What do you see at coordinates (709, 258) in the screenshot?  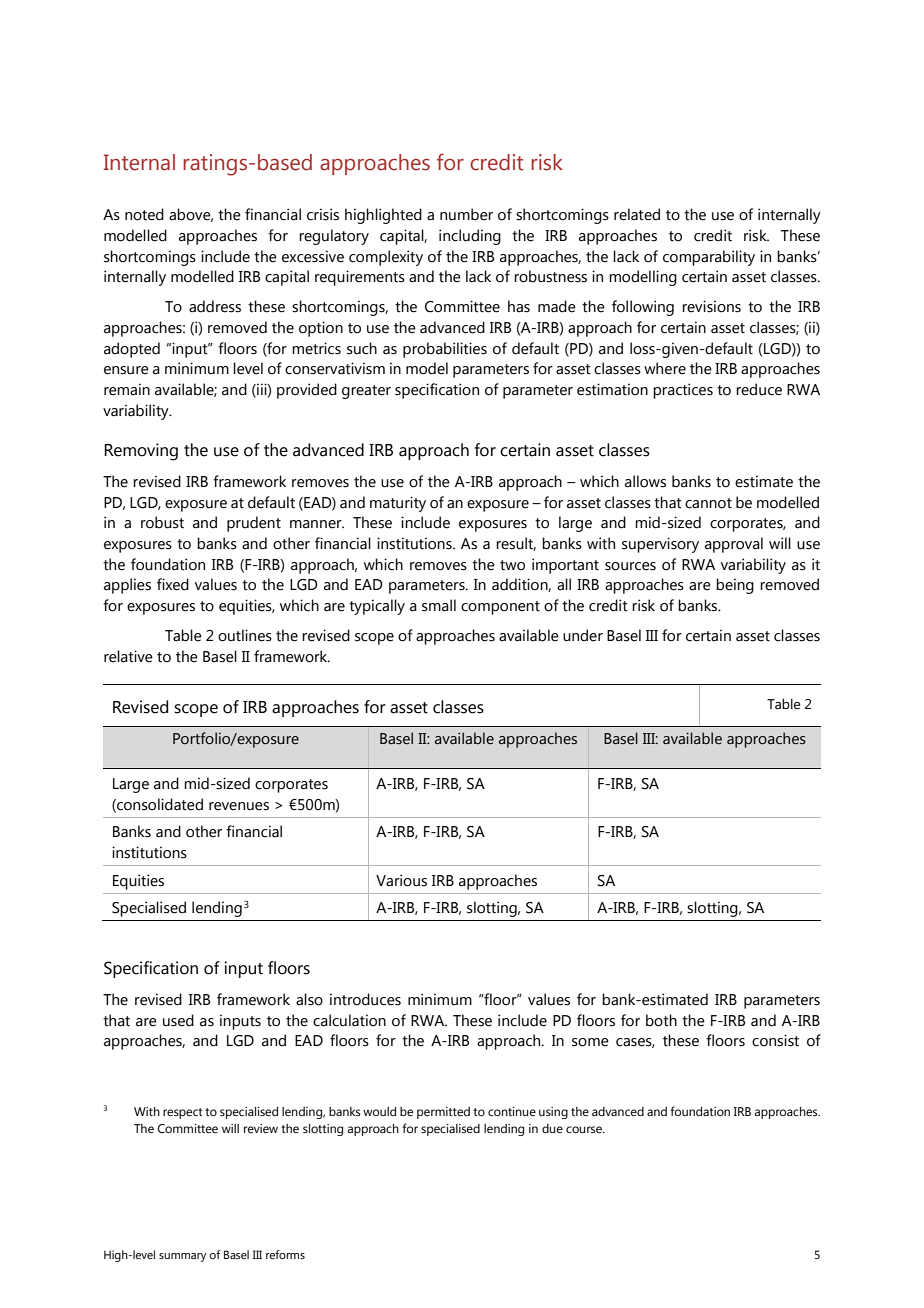 I see `comparability` at bounding box center [709, 258].
